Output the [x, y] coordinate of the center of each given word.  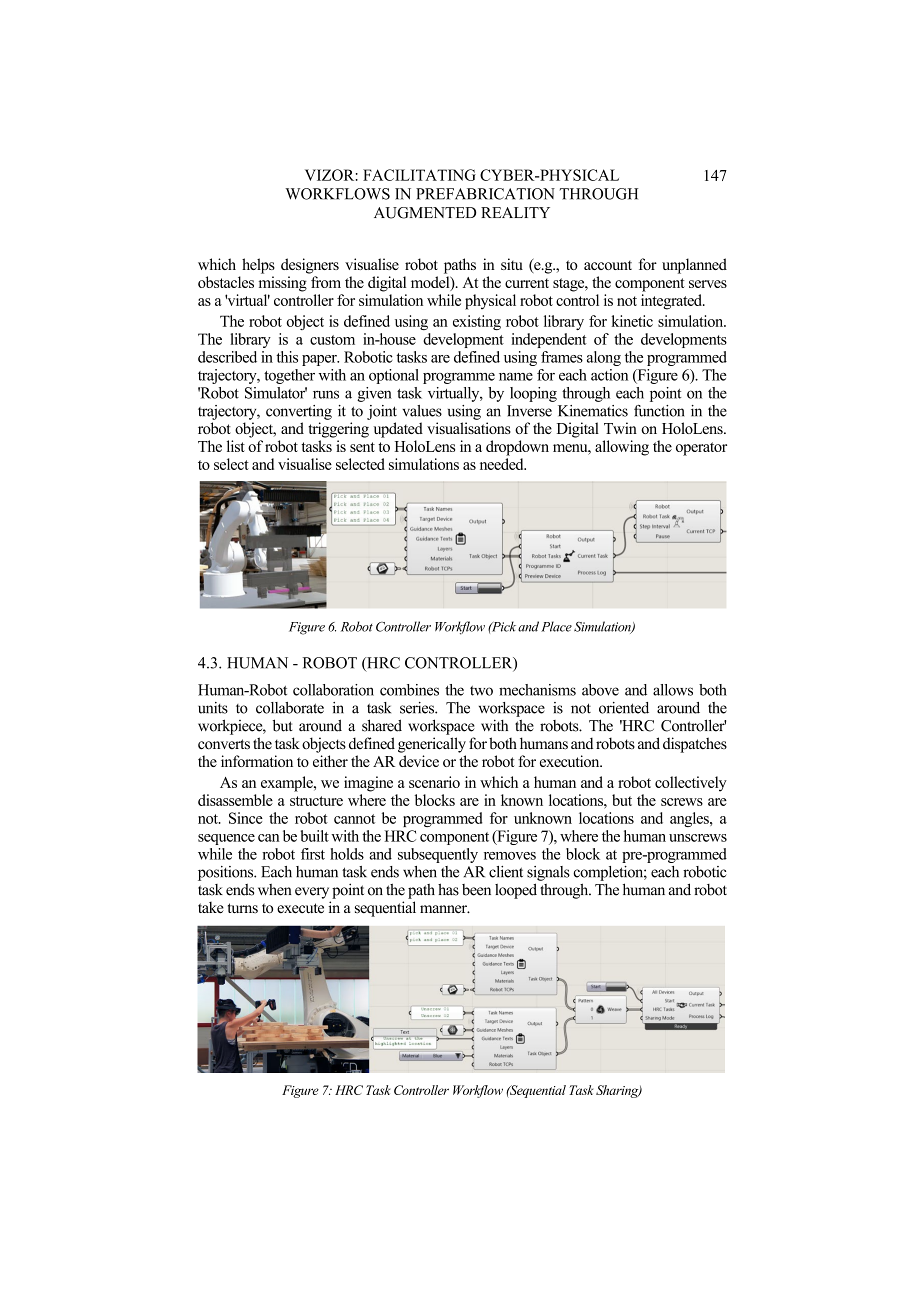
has [448, 889]
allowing [622, 448]
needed [503, 464]
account [608, 265]
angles [690, 819]
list [236, 446]
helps [258, 266]
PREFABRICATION [485, 194]
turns [243, 908]
